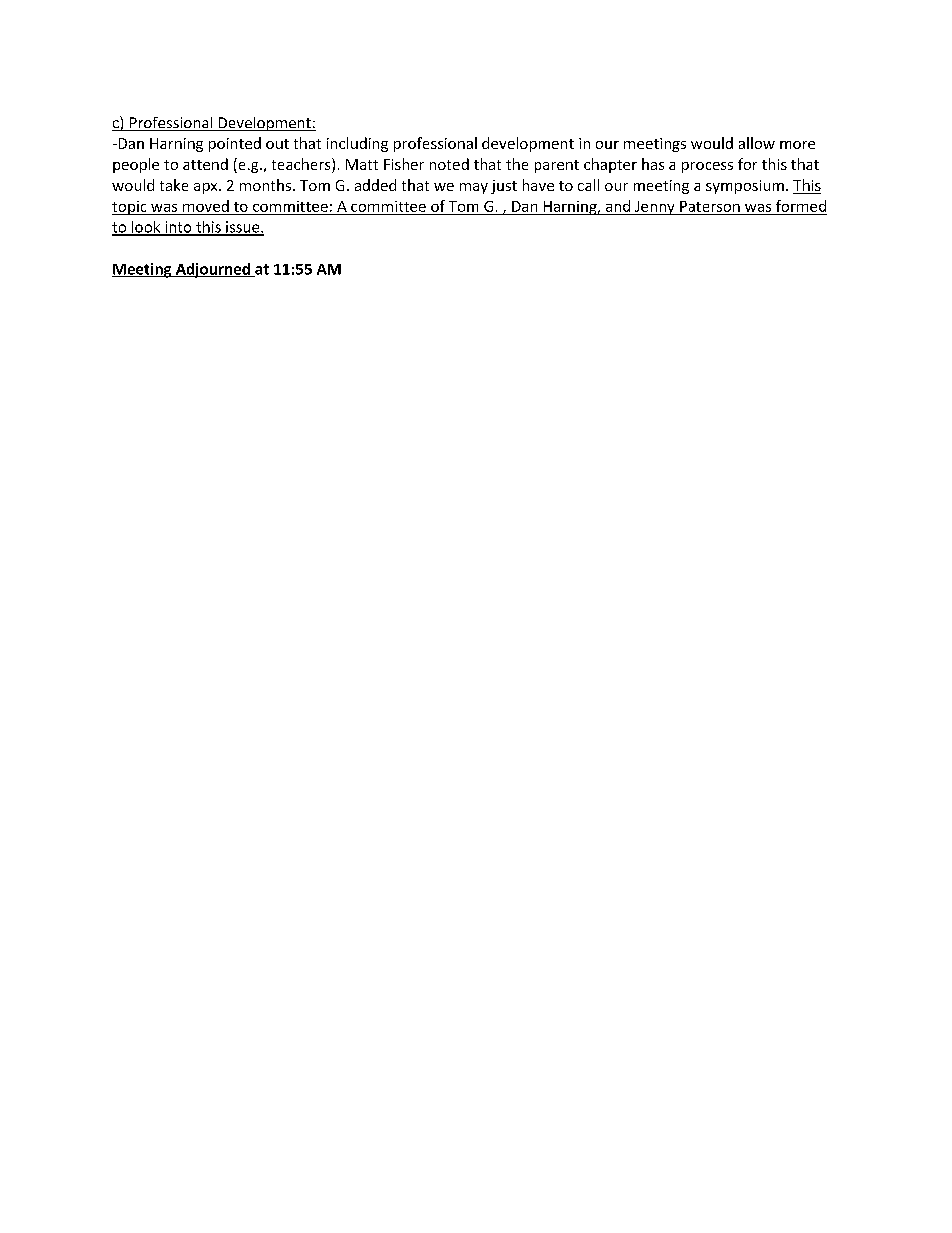 The image size is (952, 1233). Describe the element at coordinates (205, 164) in the page. I see `attend` at that location.
